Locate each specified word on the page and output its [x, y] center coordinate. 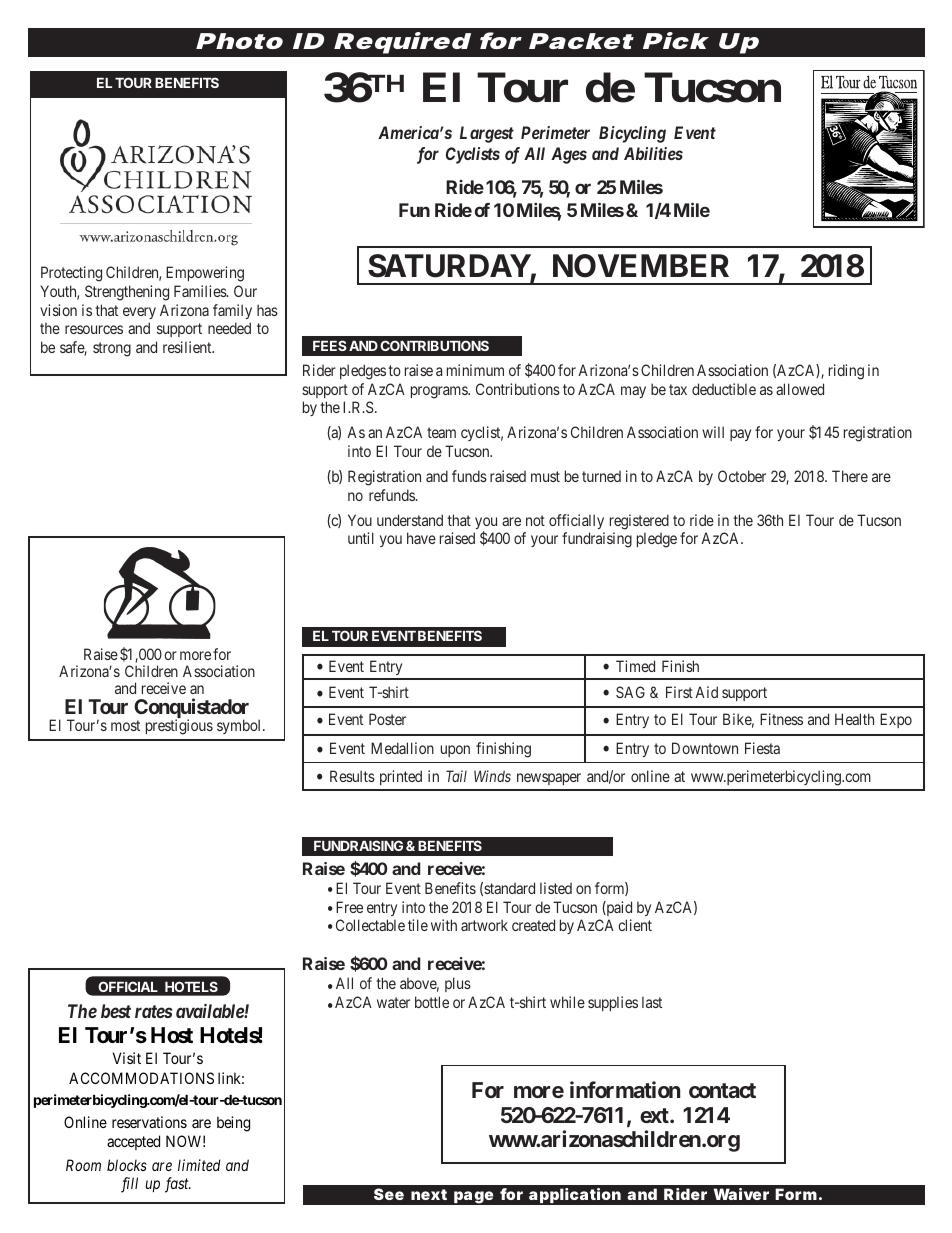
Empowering [205, 274]
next [429, 1194]
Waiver [741, 1194]
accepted [133, 1142]
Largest [487, 134]
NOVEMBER [641, 266]
